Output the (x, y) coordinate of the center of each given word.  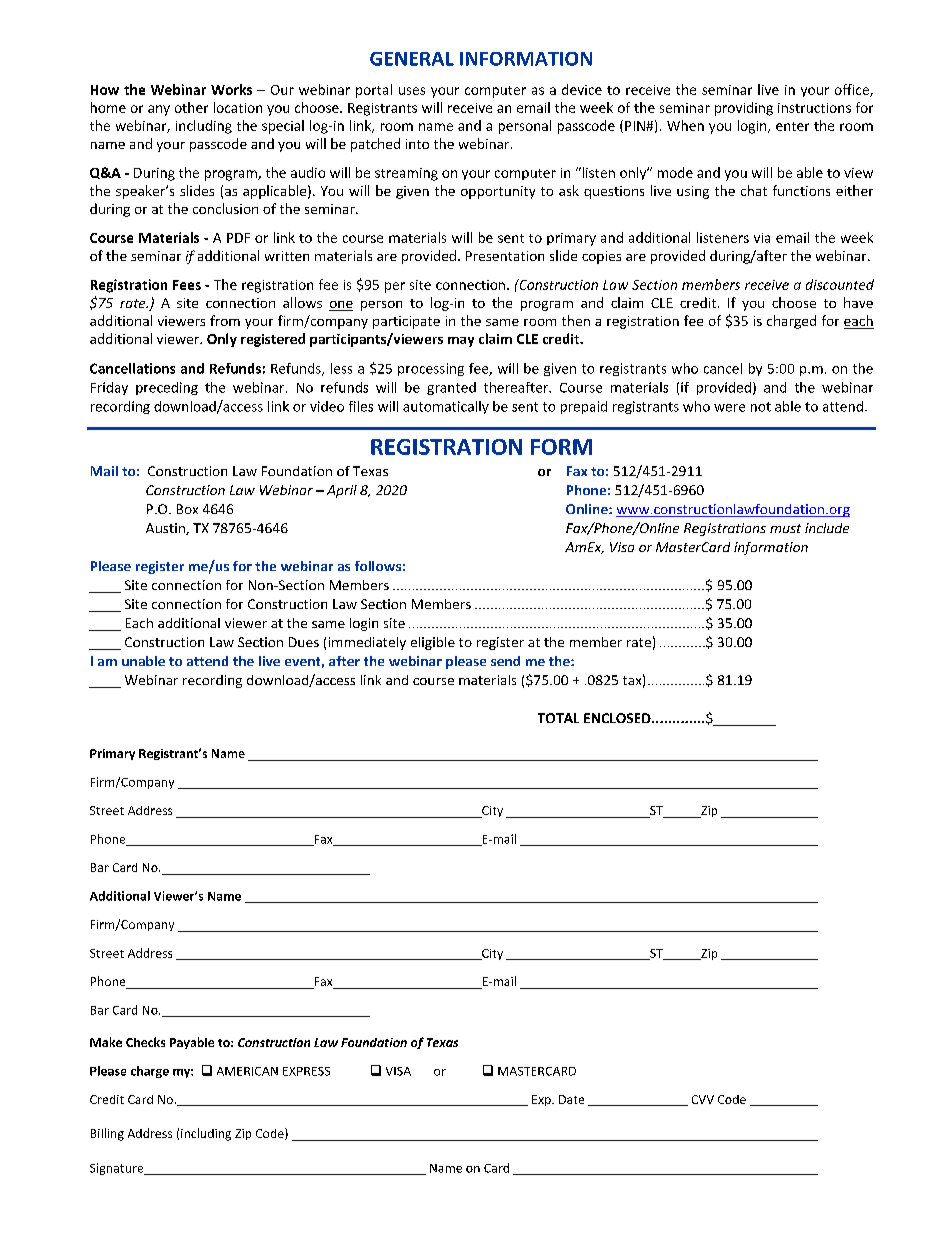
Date (571, 1099)
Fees (187, 285)
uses (412, 91)
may (461, 342)
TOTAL (558, 718)
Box (187, 509)
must (785, 528)
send (505, 661)
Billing (107, 1134)
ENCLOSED (618, 718)
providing (744, 109)
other (191, 107)
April (342, 491)
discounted (840, 284)
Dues (304, 642)
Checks (145, 1042)
